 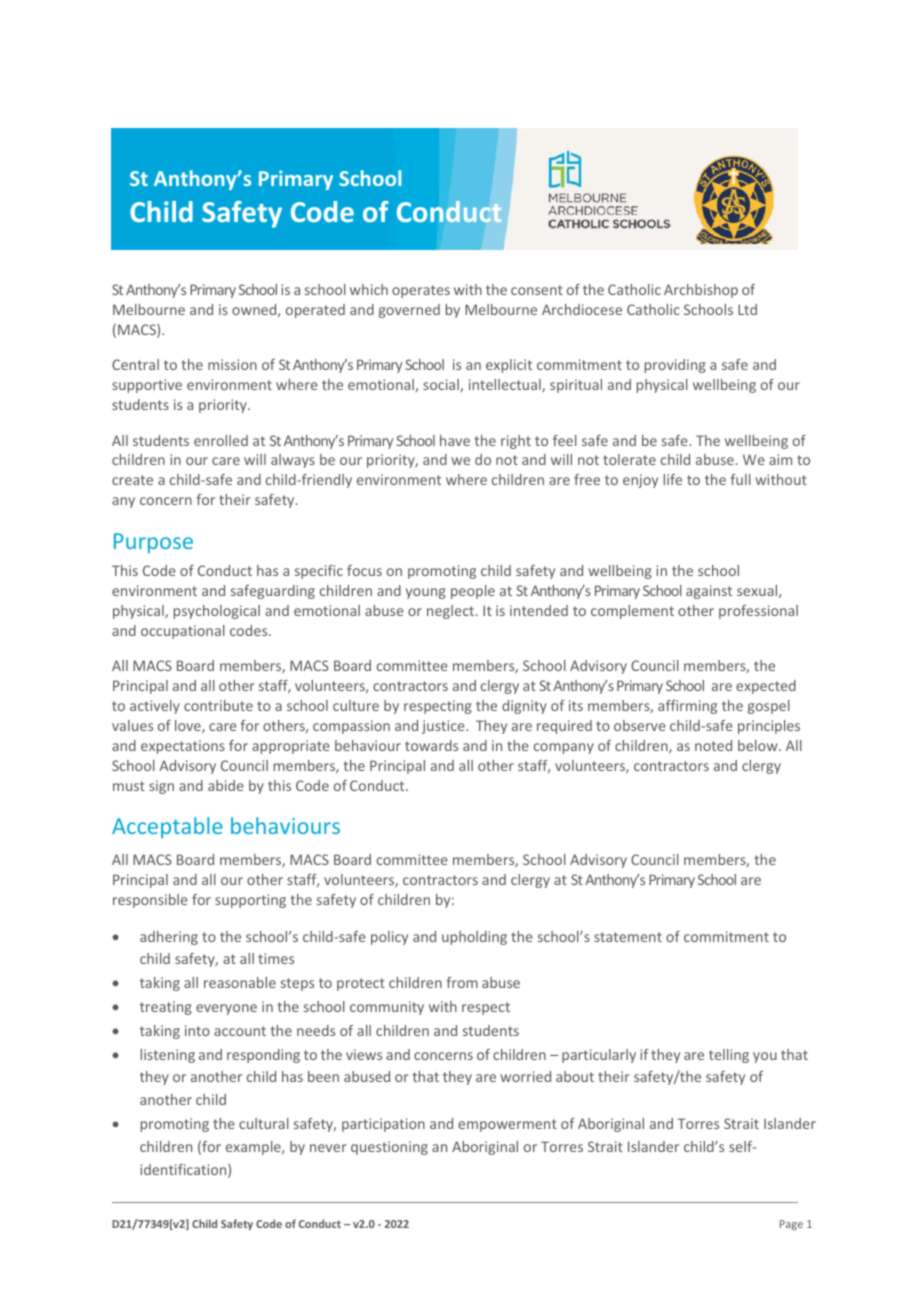 I want to click on cultural, so click(x=264, y=1123).
